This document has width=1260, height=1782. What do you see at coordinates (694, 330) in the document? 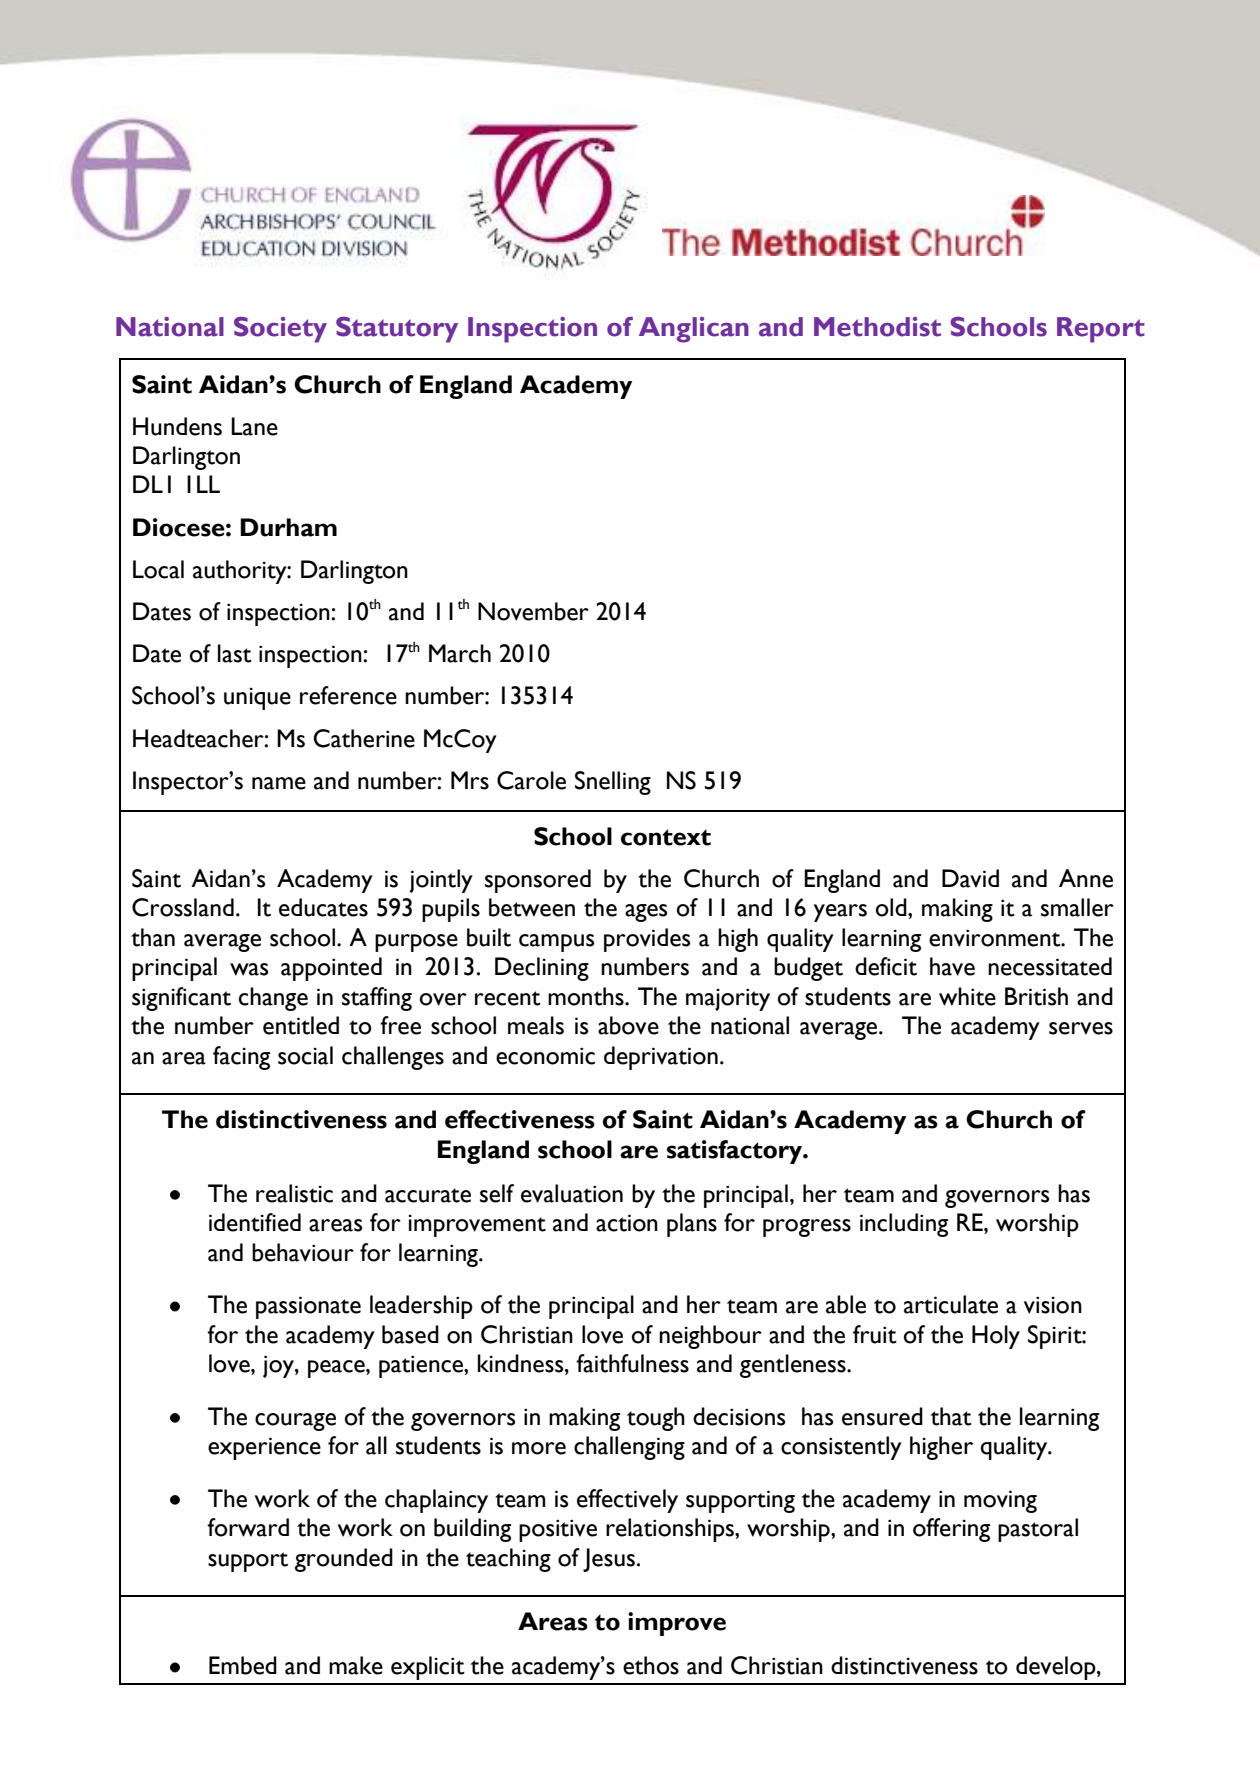
I see `Anglican` at bounding box center [694, 330].
